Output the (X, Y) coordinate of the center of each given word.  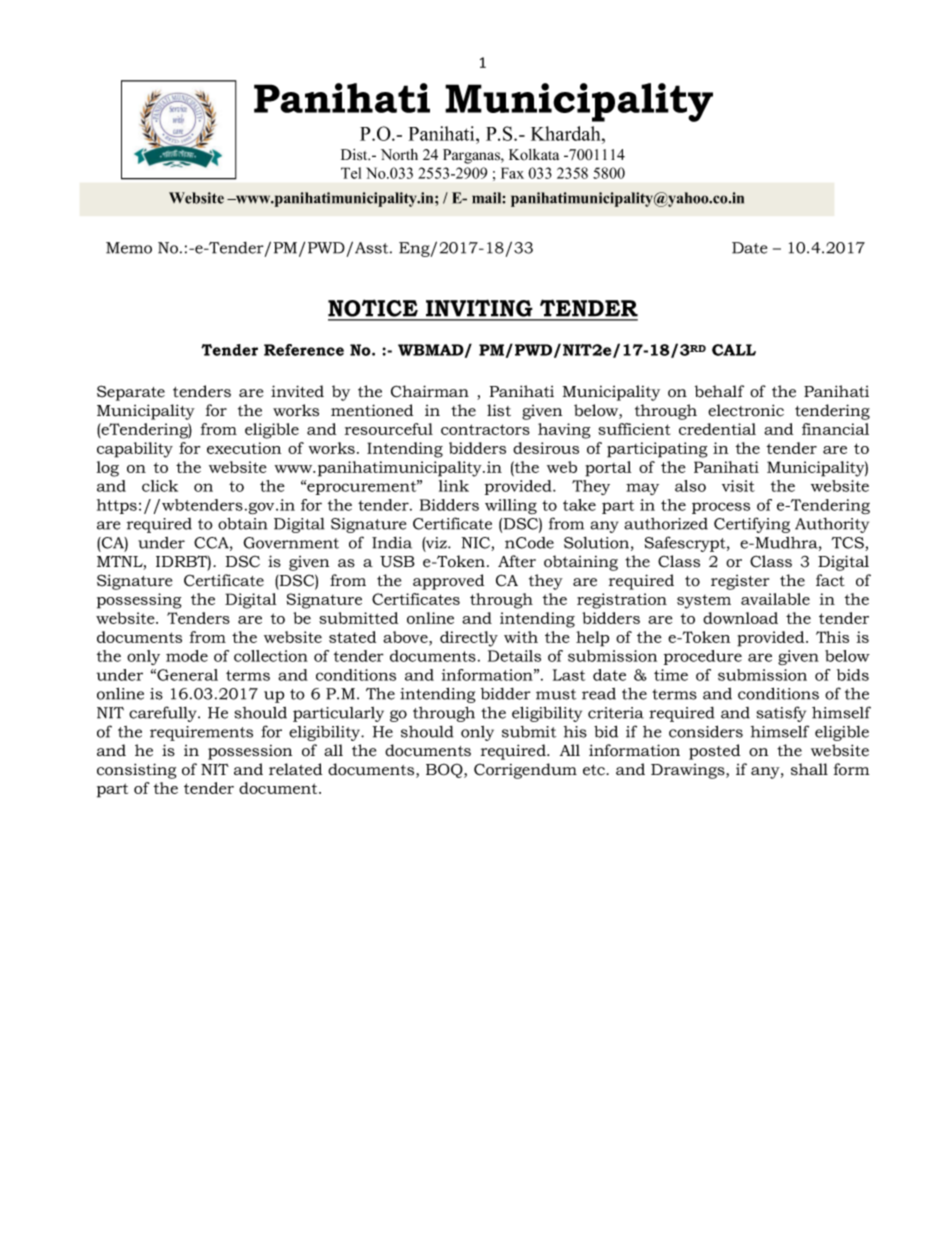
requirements (201, 733)
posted (714, 752)
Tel (351, 173)
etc (595, 770)
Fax (512, 173)
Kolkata (534, 155)
